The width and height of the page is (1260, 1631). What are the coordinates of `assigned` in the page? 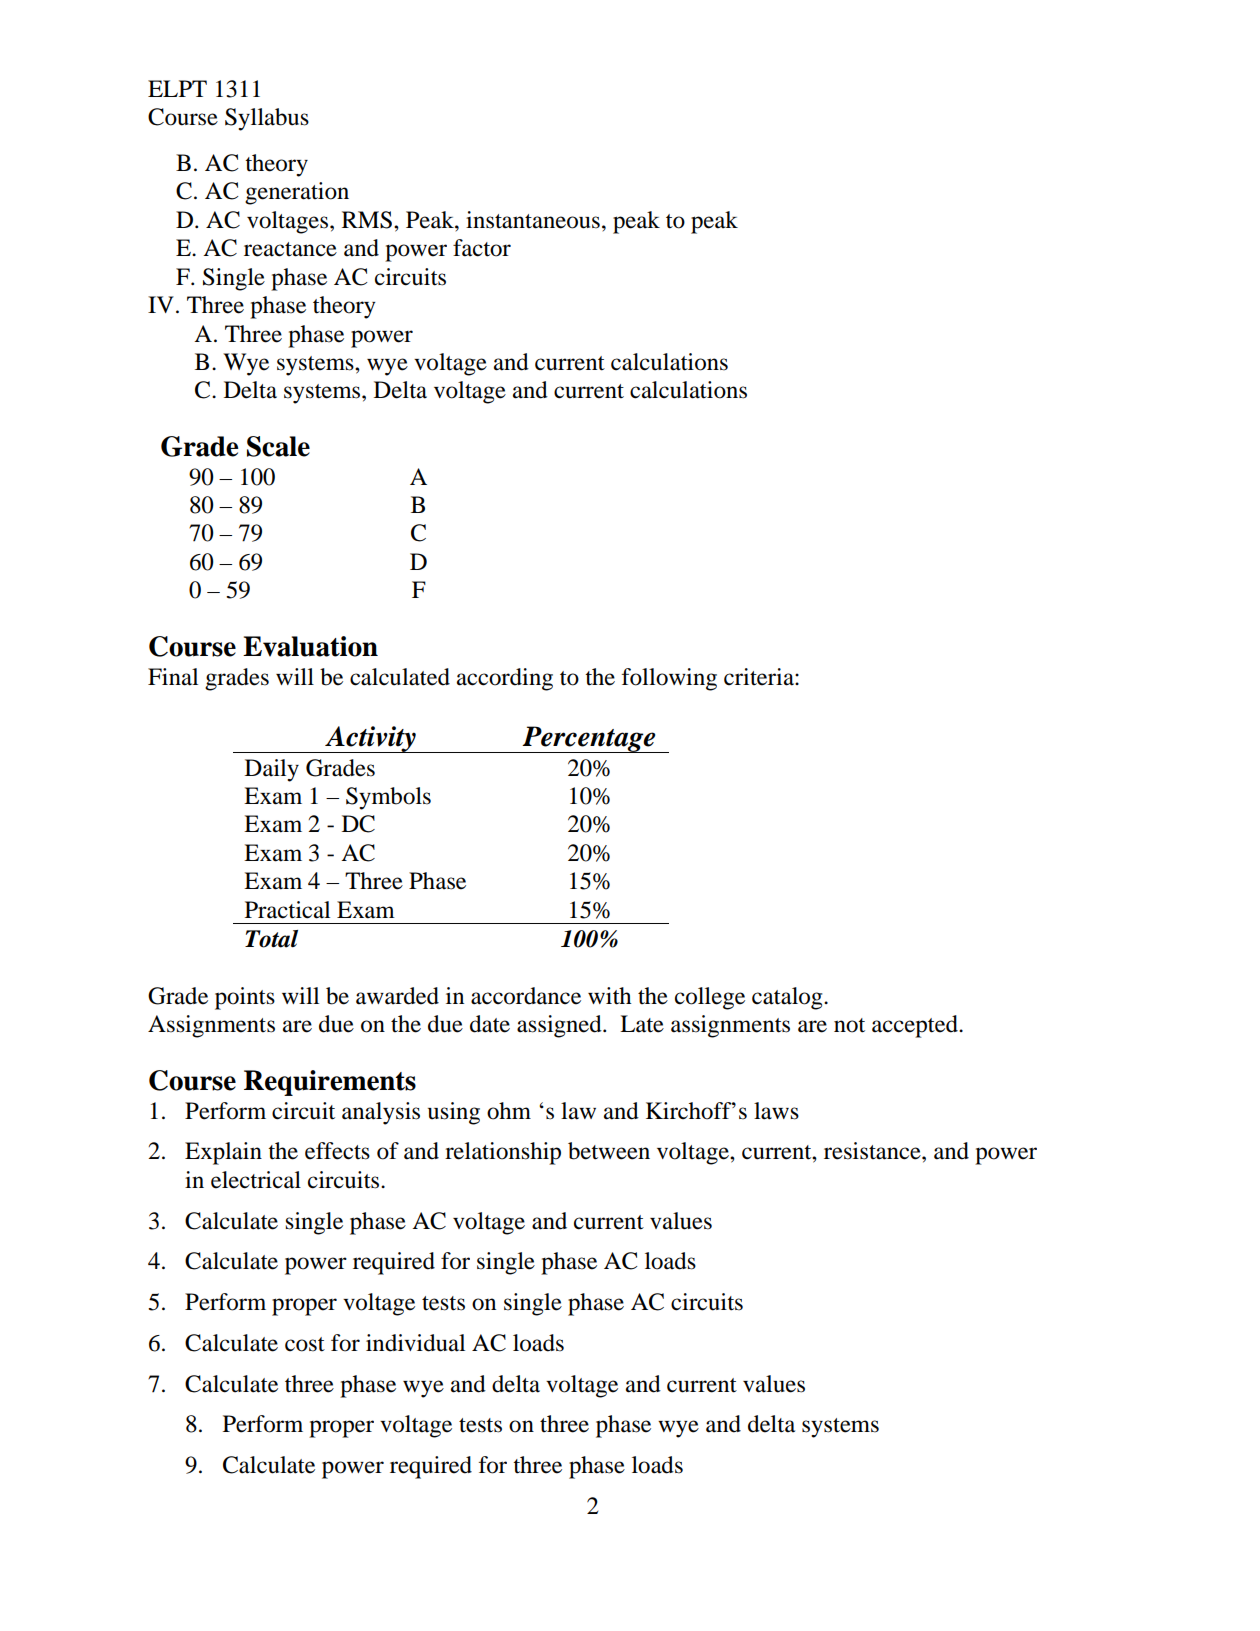 It's located at (560, 1026).
